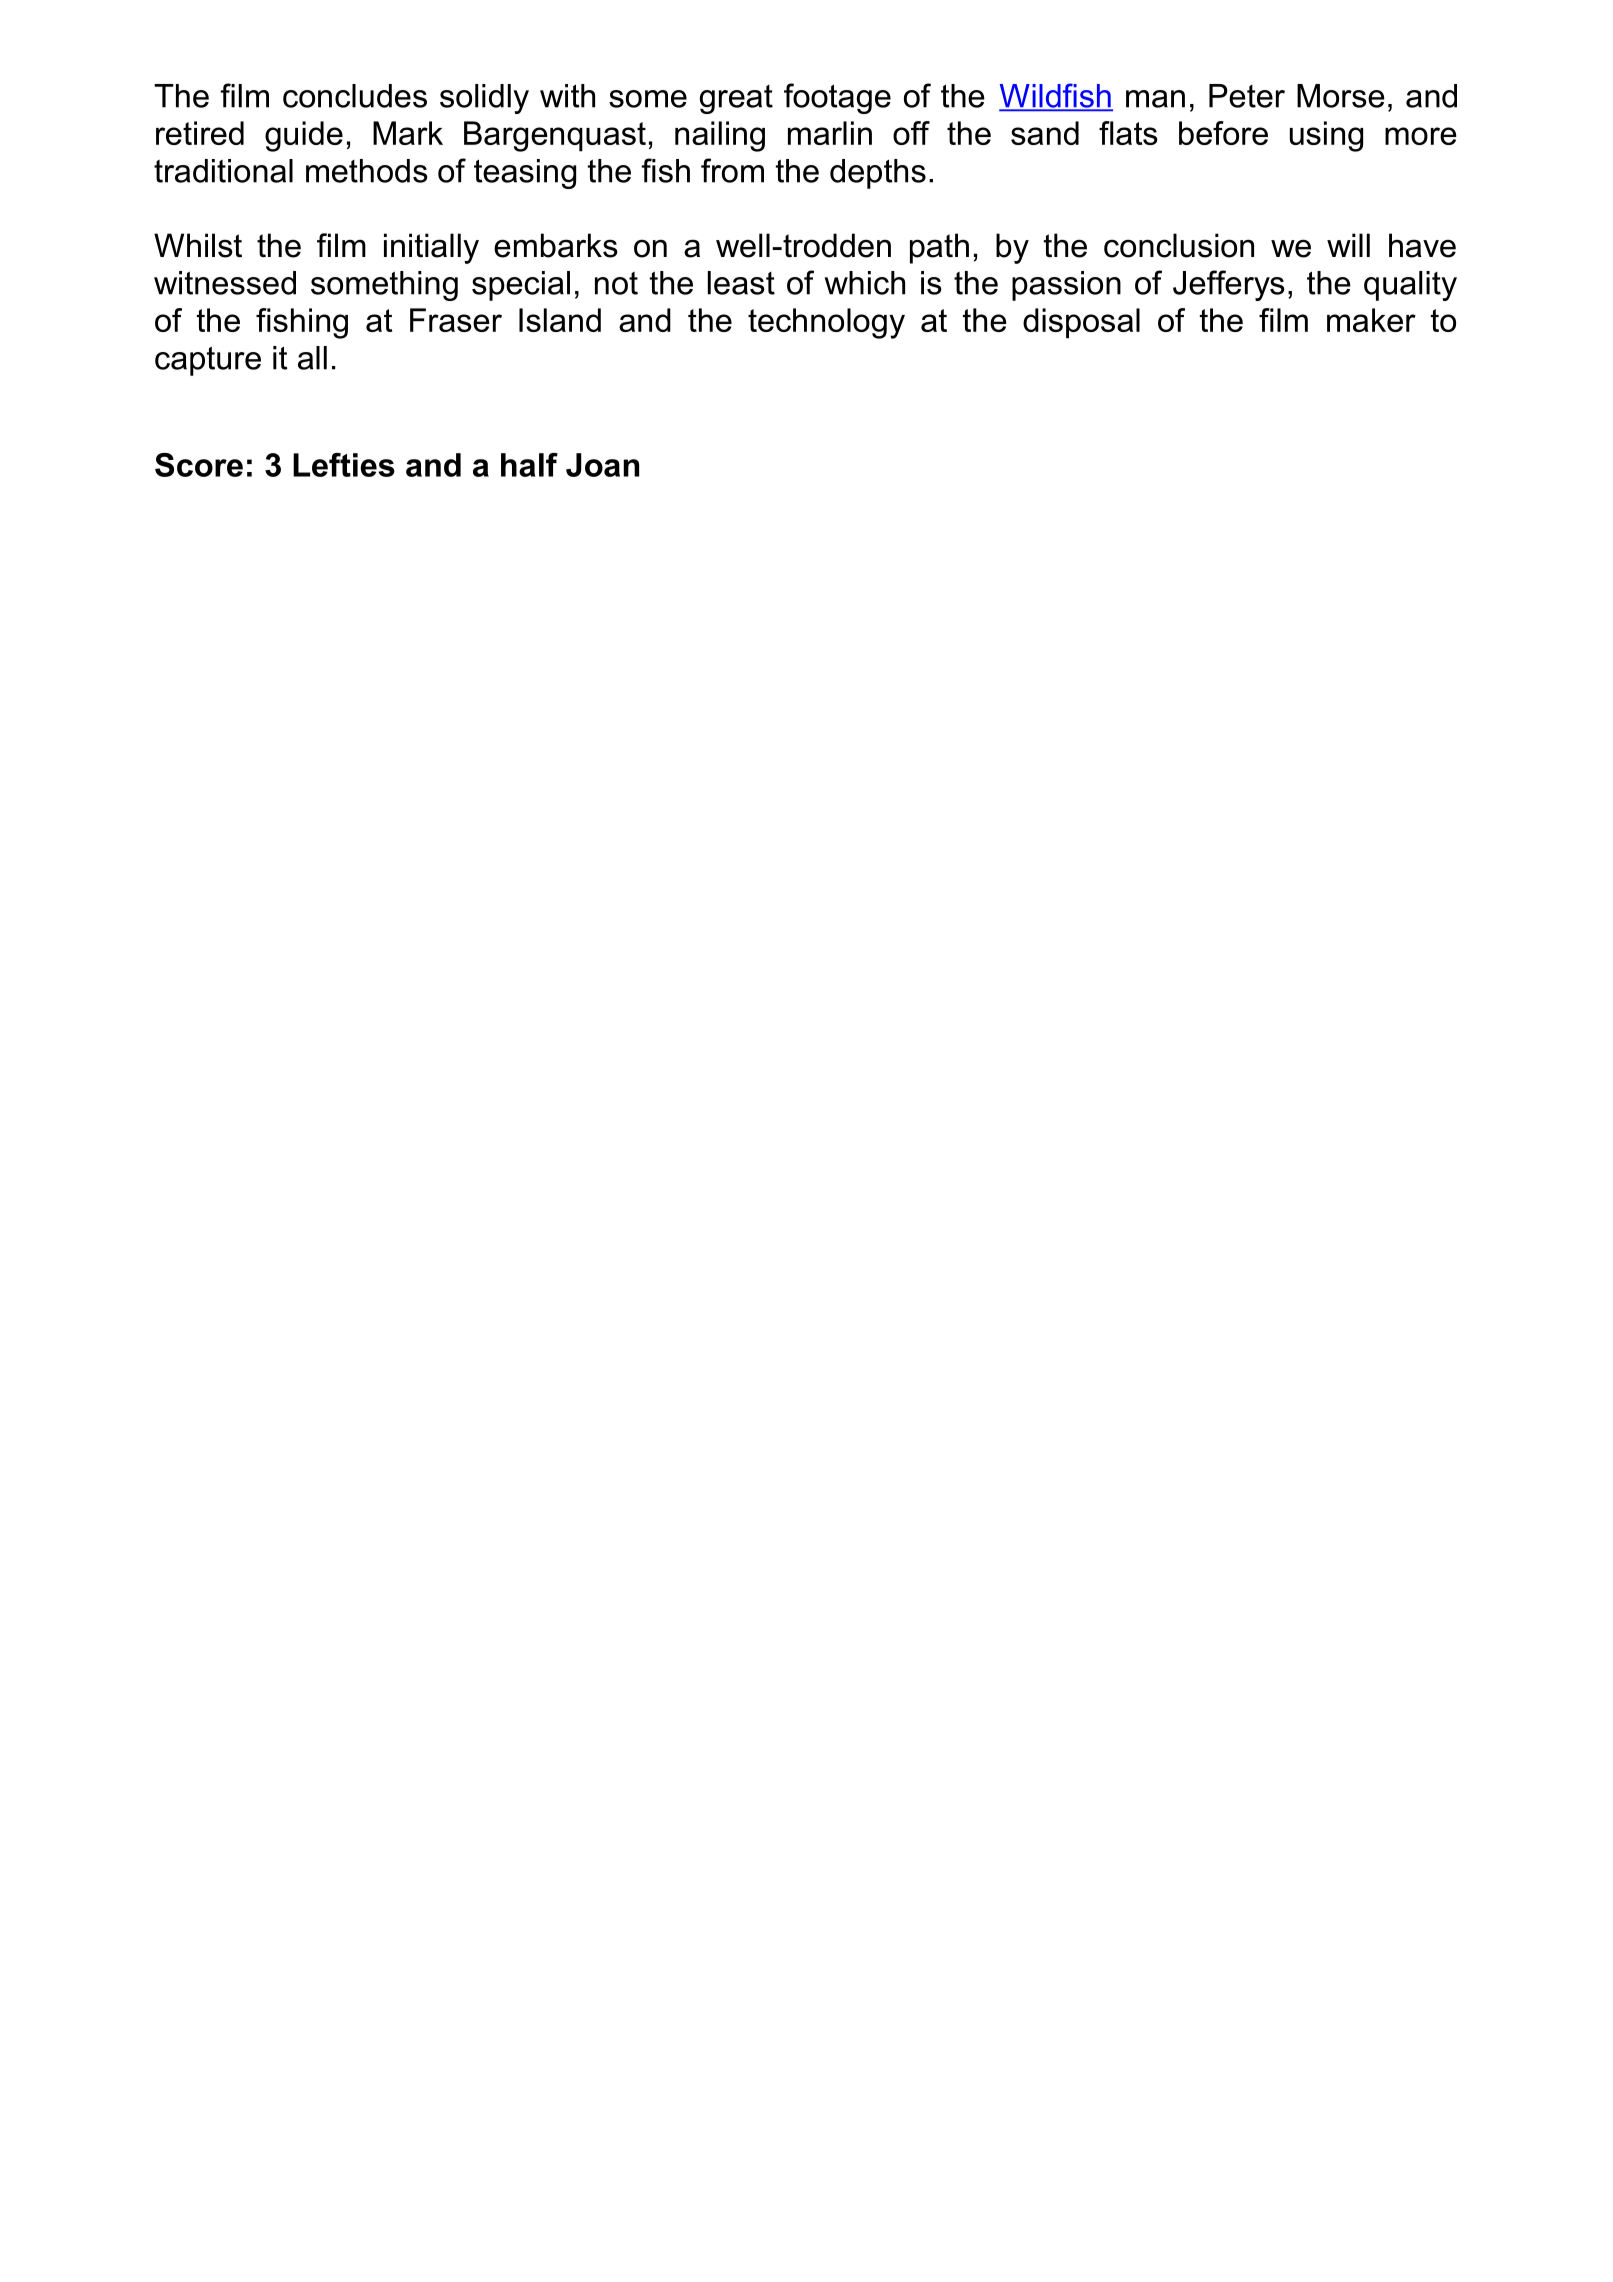 This page has height=2282, width=1613. I want to click on half, so click(529, 465).
